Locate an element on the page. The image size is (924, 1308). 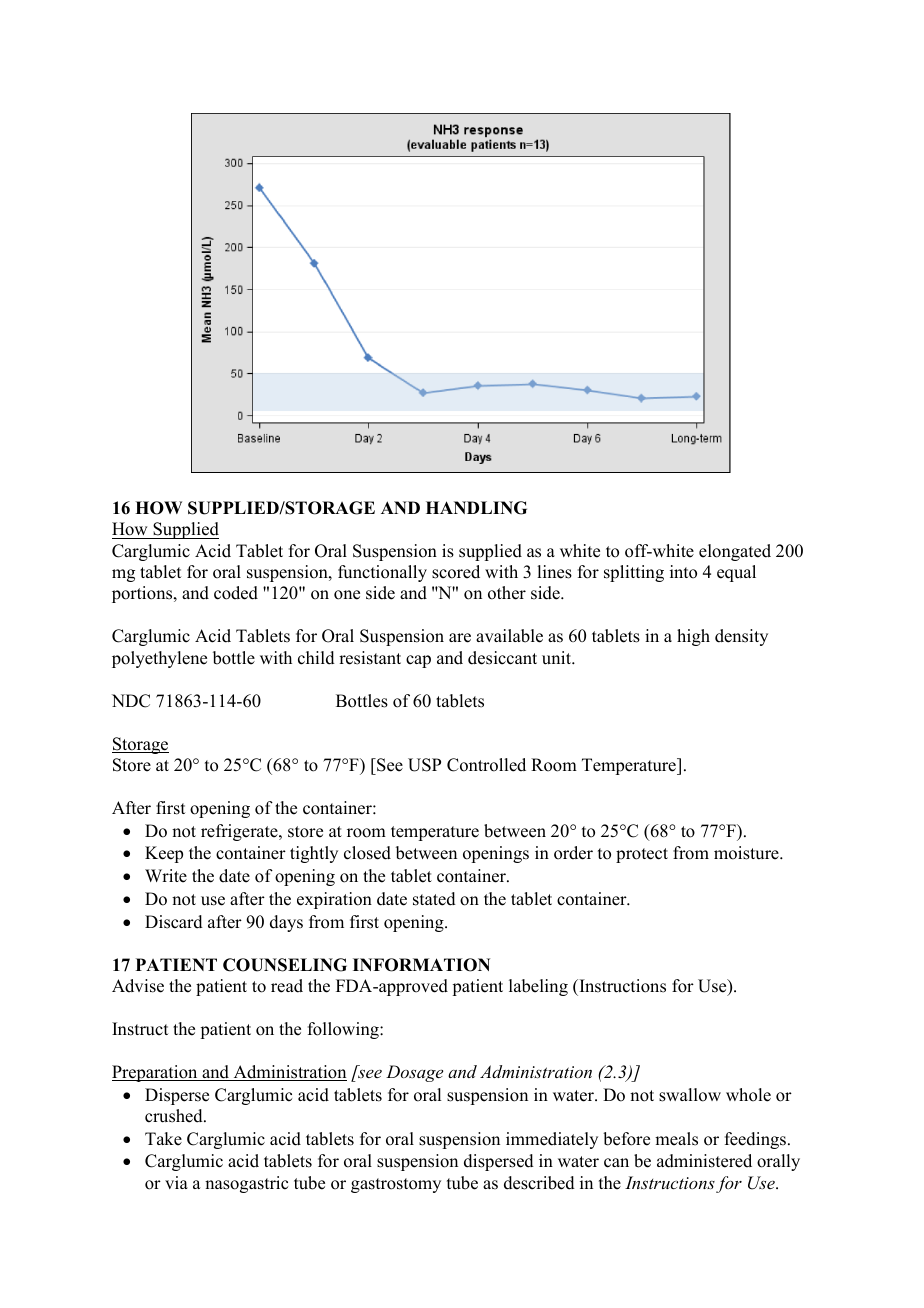
NDC is located at coordinates (131, 701).
